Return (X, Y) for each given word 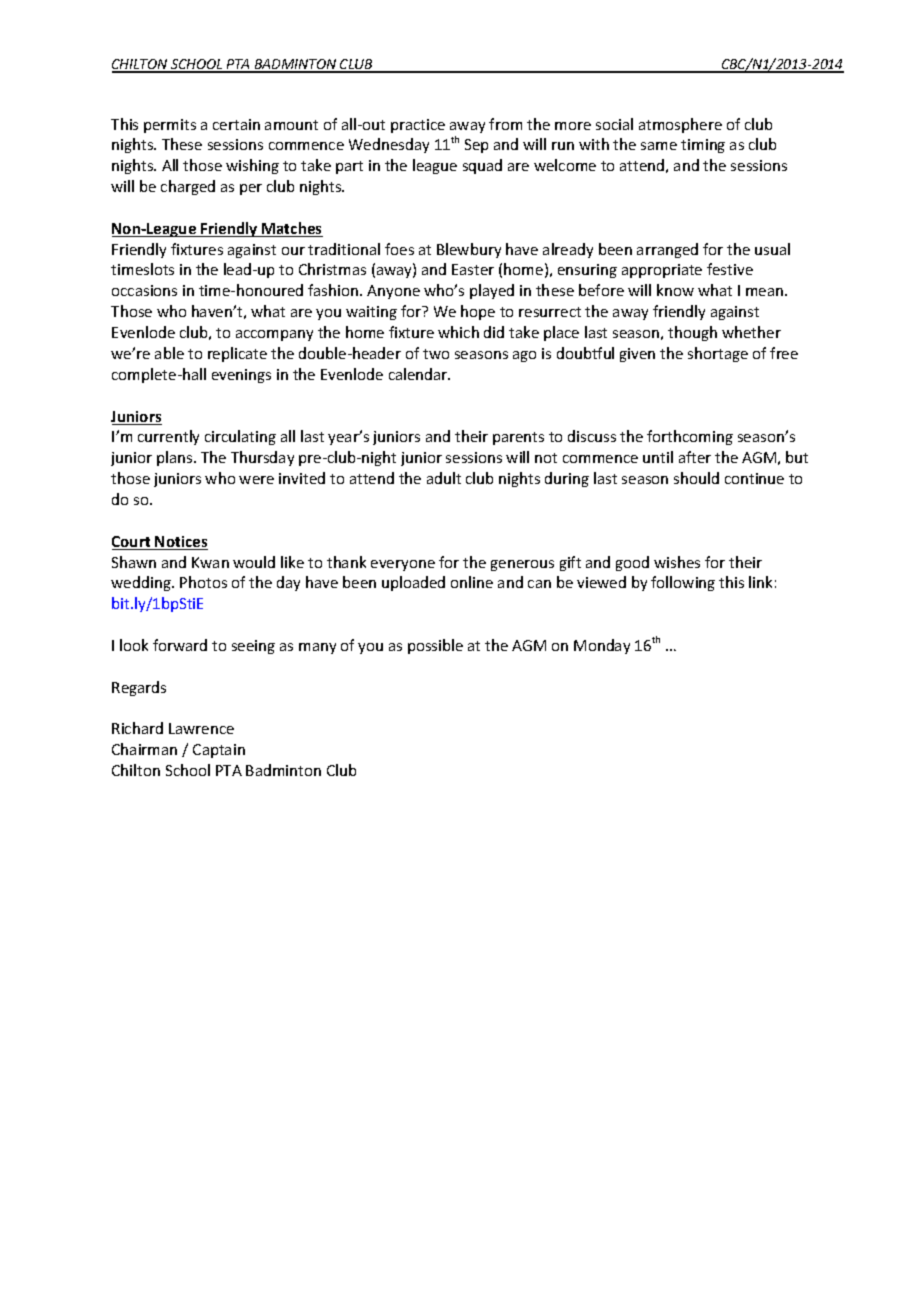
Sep (476, 146)
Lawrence (201, 728)
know (675, 290)
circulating (240, 437)
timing (703, 146)
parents (518, 438)
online (472, 582)
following (683, 583)
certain (236, 124)
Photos (203, 582)
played (492, 291)
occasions (144, 290)
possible (435, 646)
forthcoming (690, 437)
